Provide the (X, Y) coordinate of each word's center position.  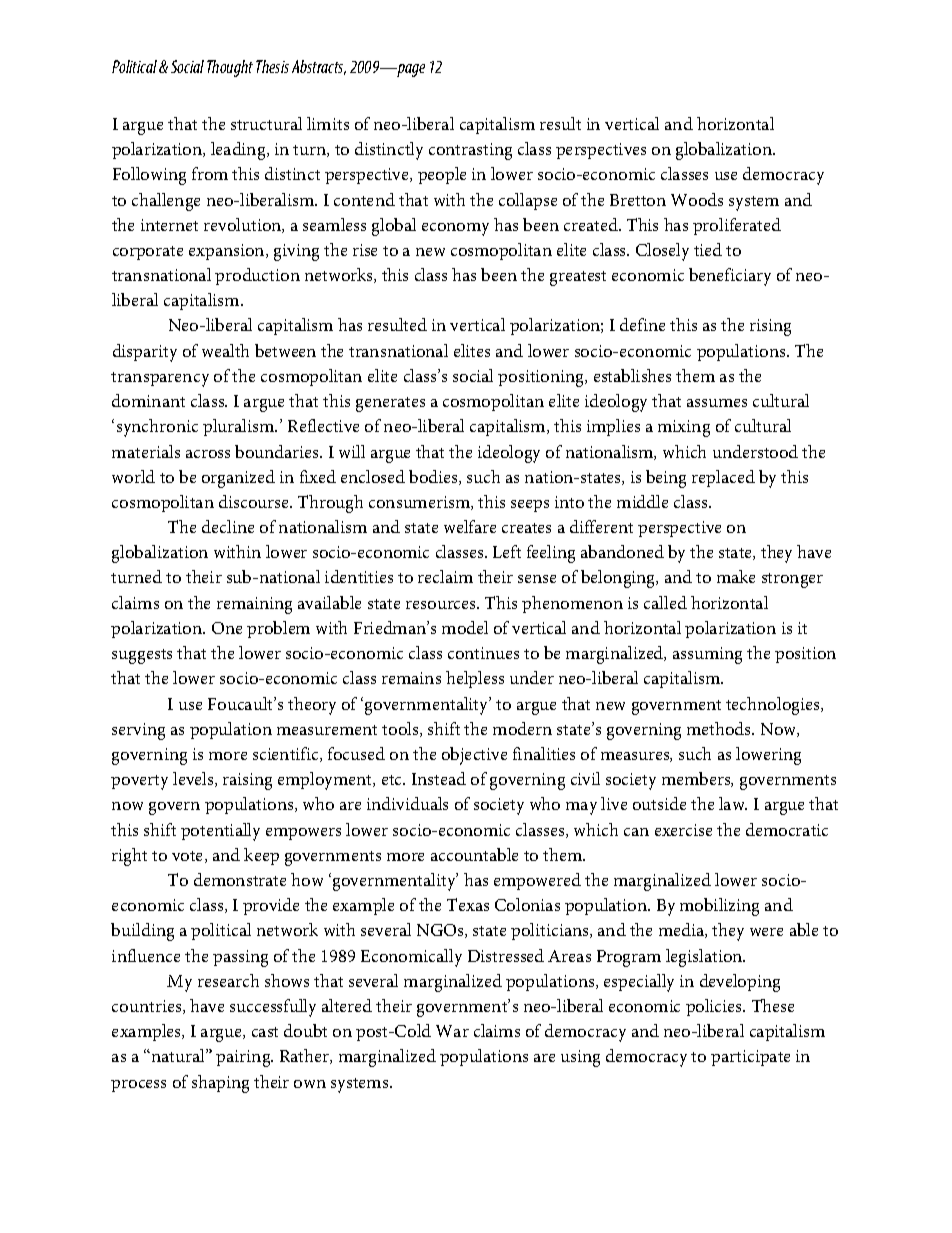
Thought (230, 68)
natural (178, 1055)
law (733, 803)
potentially (220, 832)
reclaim (445, 576)
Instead (439, 778)
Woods (697, 199)
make (736, 576)
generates (390, 404)
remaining (254, 605)
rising (770, 327)
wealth (225, 350)
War (452, 1031)
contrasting (470, 151)
